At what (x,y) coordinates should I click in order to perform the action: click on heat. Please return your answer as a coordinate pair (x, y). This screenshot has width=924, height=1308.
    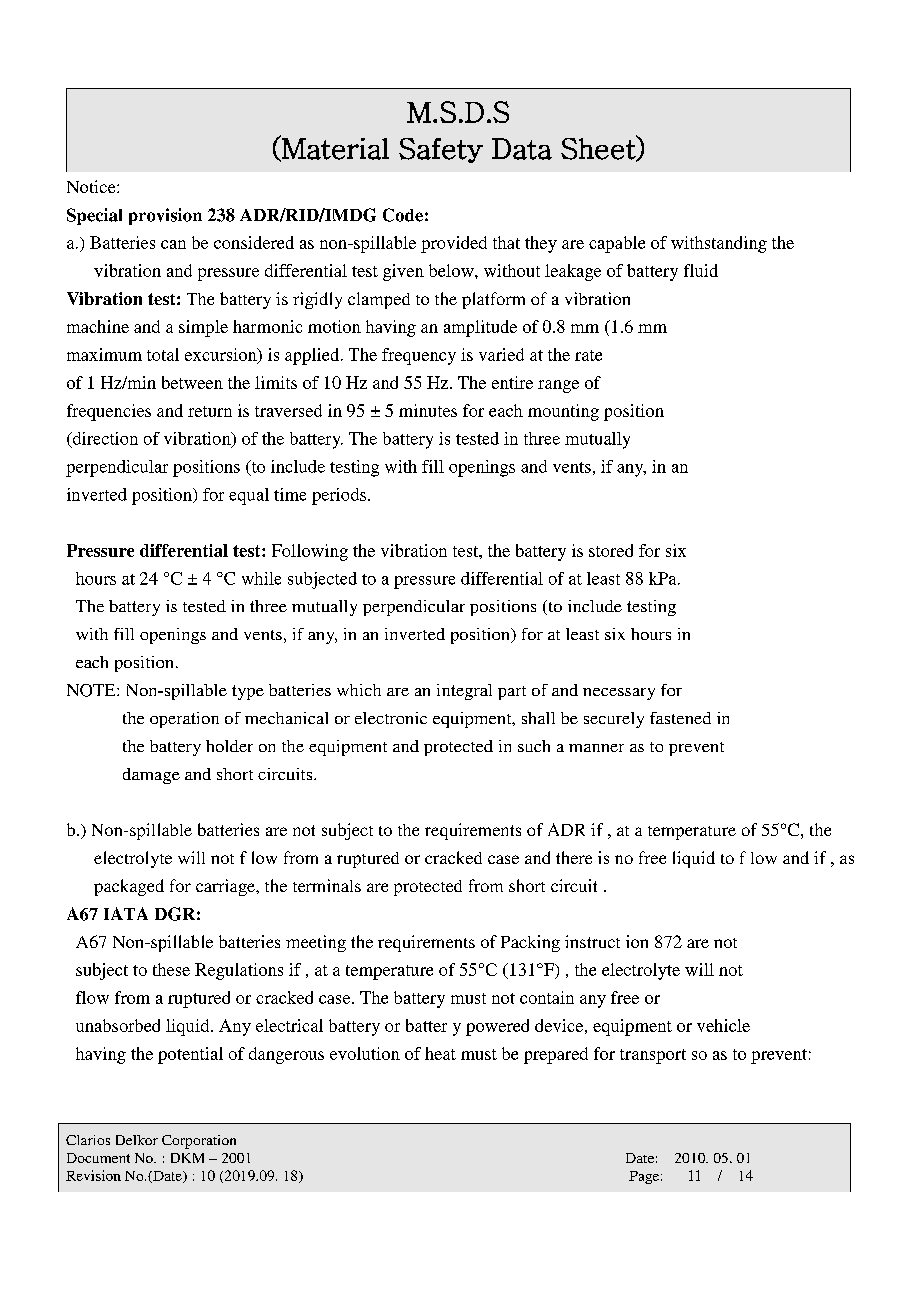
    Looking at the image, I should click on (440, 1053).
